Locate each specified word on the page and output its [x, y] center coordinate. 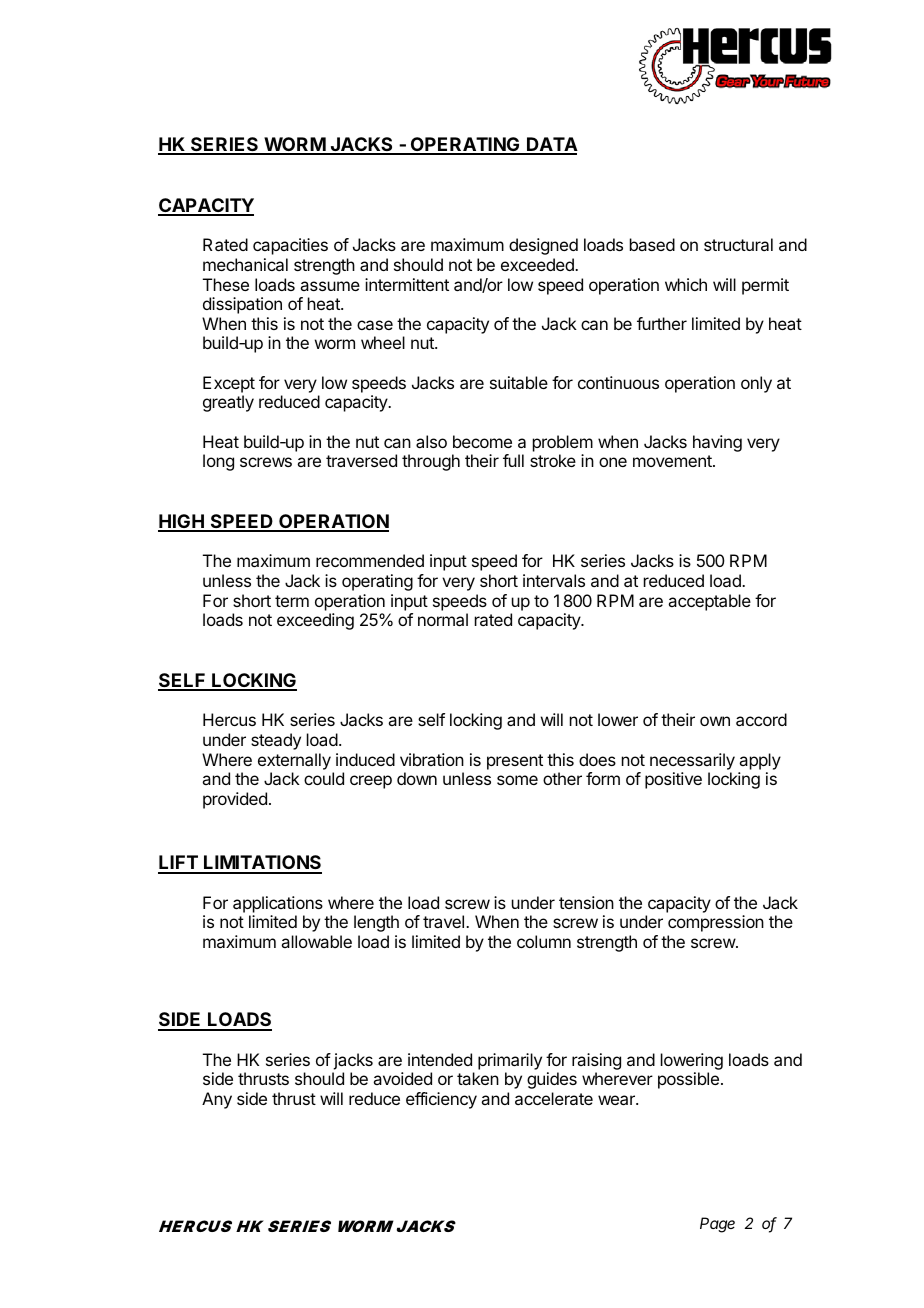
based [652, 244]
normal [443, 619]
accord [761, 719]
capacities [290, 246]
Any [217, 1100]
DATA [551, 145]
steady [276, 741]
